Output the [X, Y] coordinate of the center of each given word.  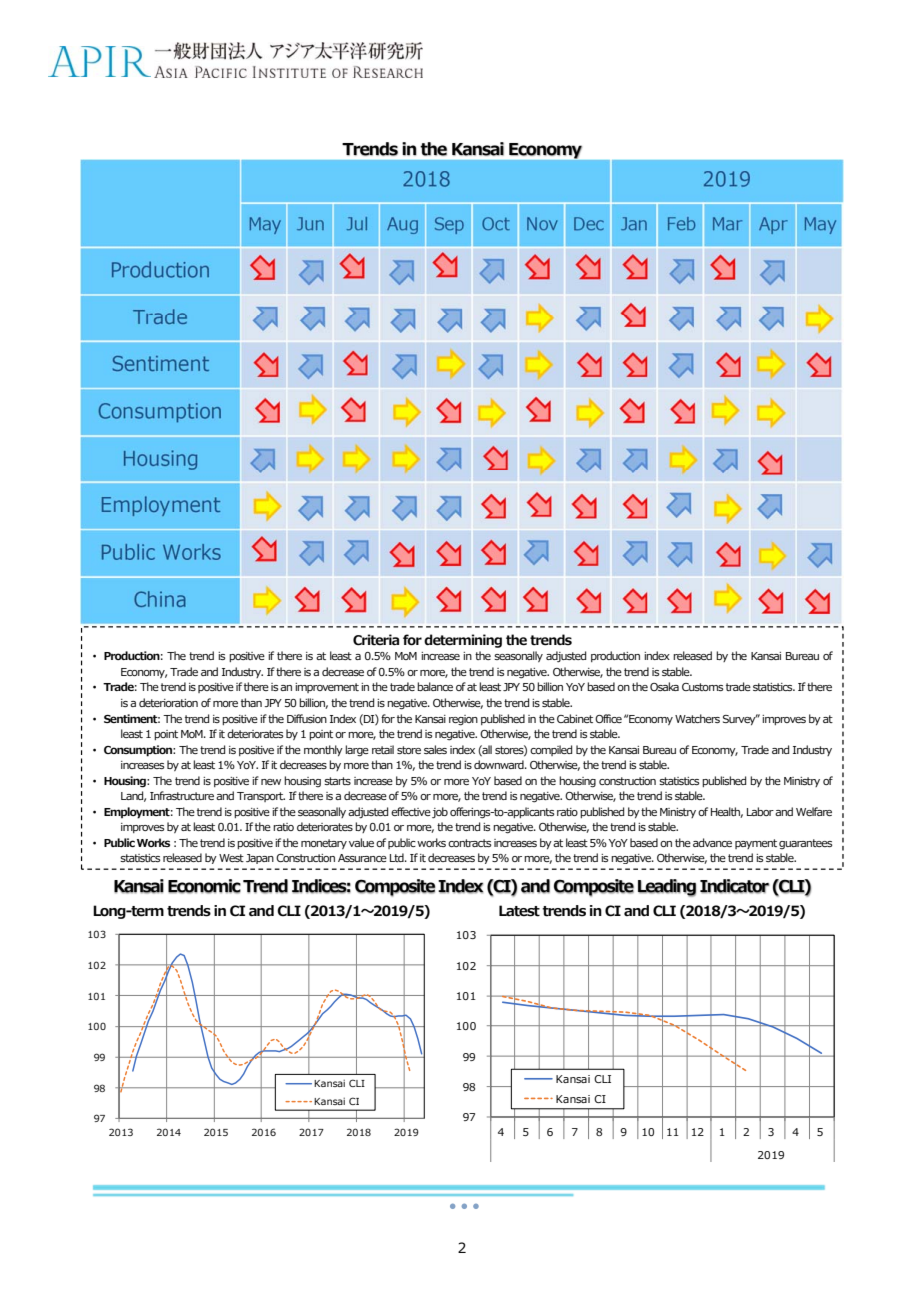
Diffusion [307, 718]
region [463, 720]
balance [435, 686]
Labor [760, 811]
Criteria [376, 640]
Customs [702, 687]
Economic [204, 886]
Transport [261, 797]
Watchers [697, 718]
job [440, 813]
